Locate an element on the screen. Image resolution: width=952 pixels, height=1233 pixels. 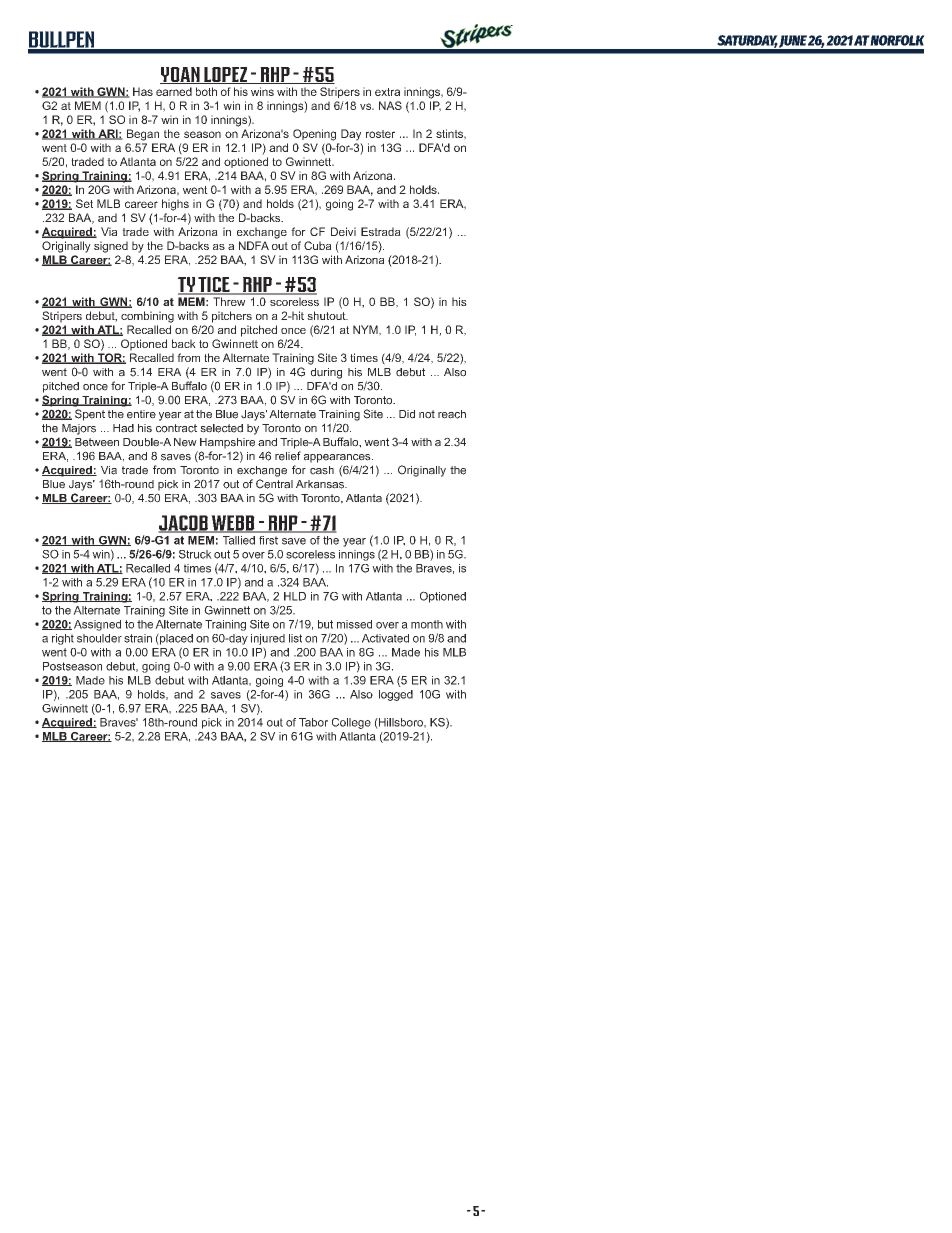
highs is located at coordinates (175, 205).
